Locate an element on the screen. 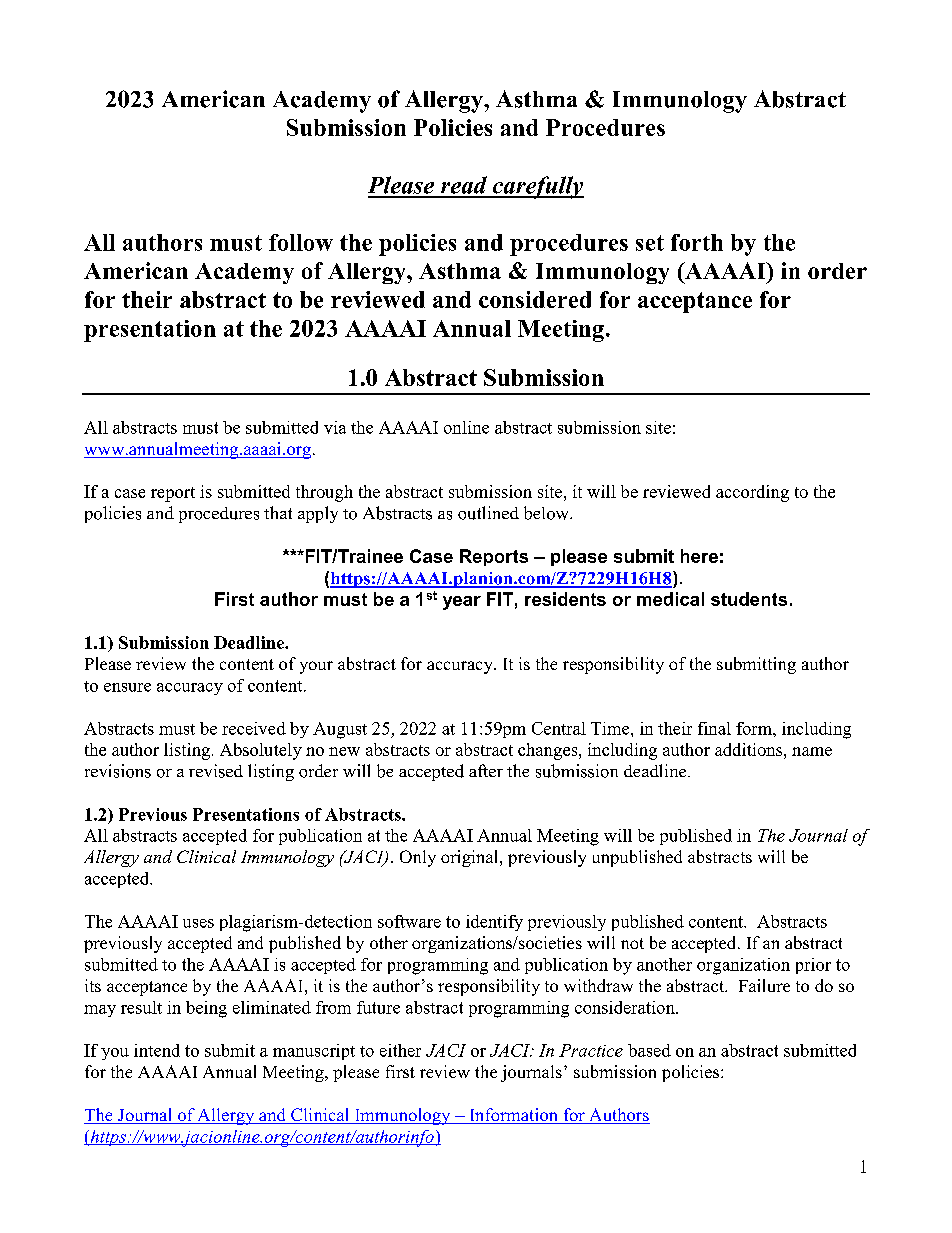 This screenshot has width=952, height=1233. final is located at coordinates (714, 728).
